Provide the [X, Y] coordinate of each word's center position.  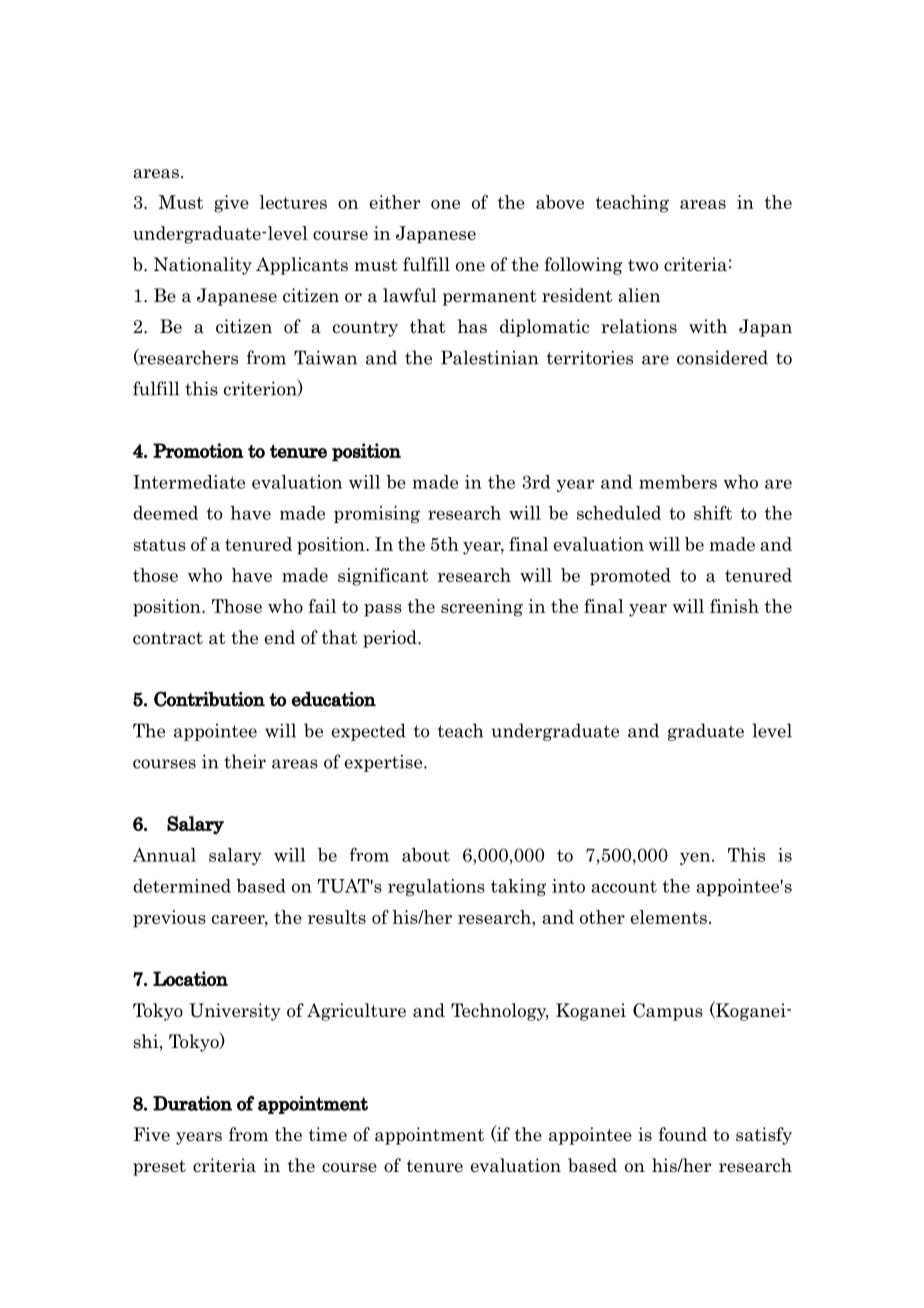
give [231, 204]
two [643, 265]
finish [734, 606]
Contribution [209, 699]
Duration [192, 1103]
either [395, 202]
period [391, 639]
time [328, 1134]
